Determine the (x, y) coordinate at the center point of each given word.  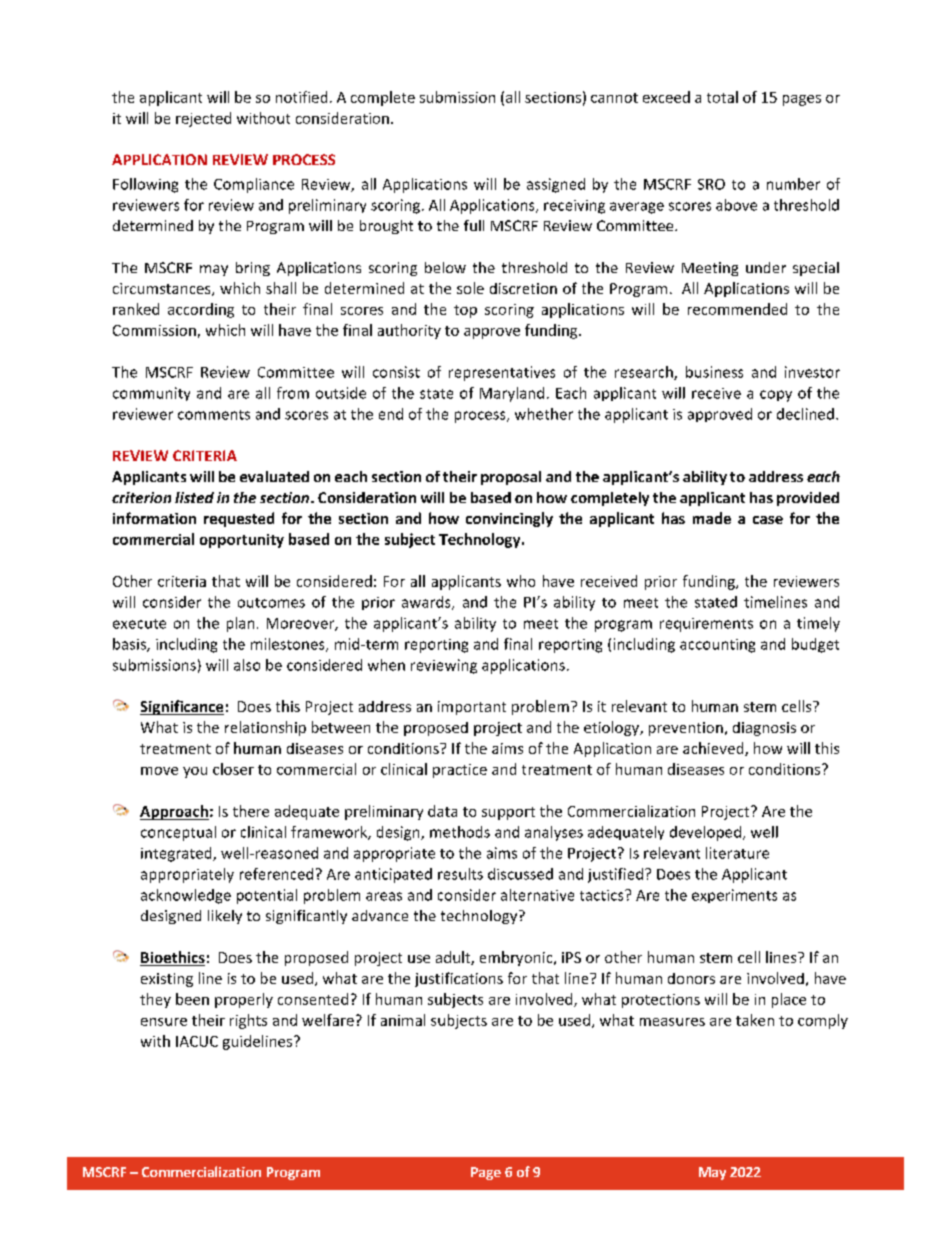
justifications (459, 979)
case (768, 520)
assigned (556, 185)
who (521, 581)
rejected (203, 119)
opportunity (242, 541)
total (722, 97)
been (192, 999)
